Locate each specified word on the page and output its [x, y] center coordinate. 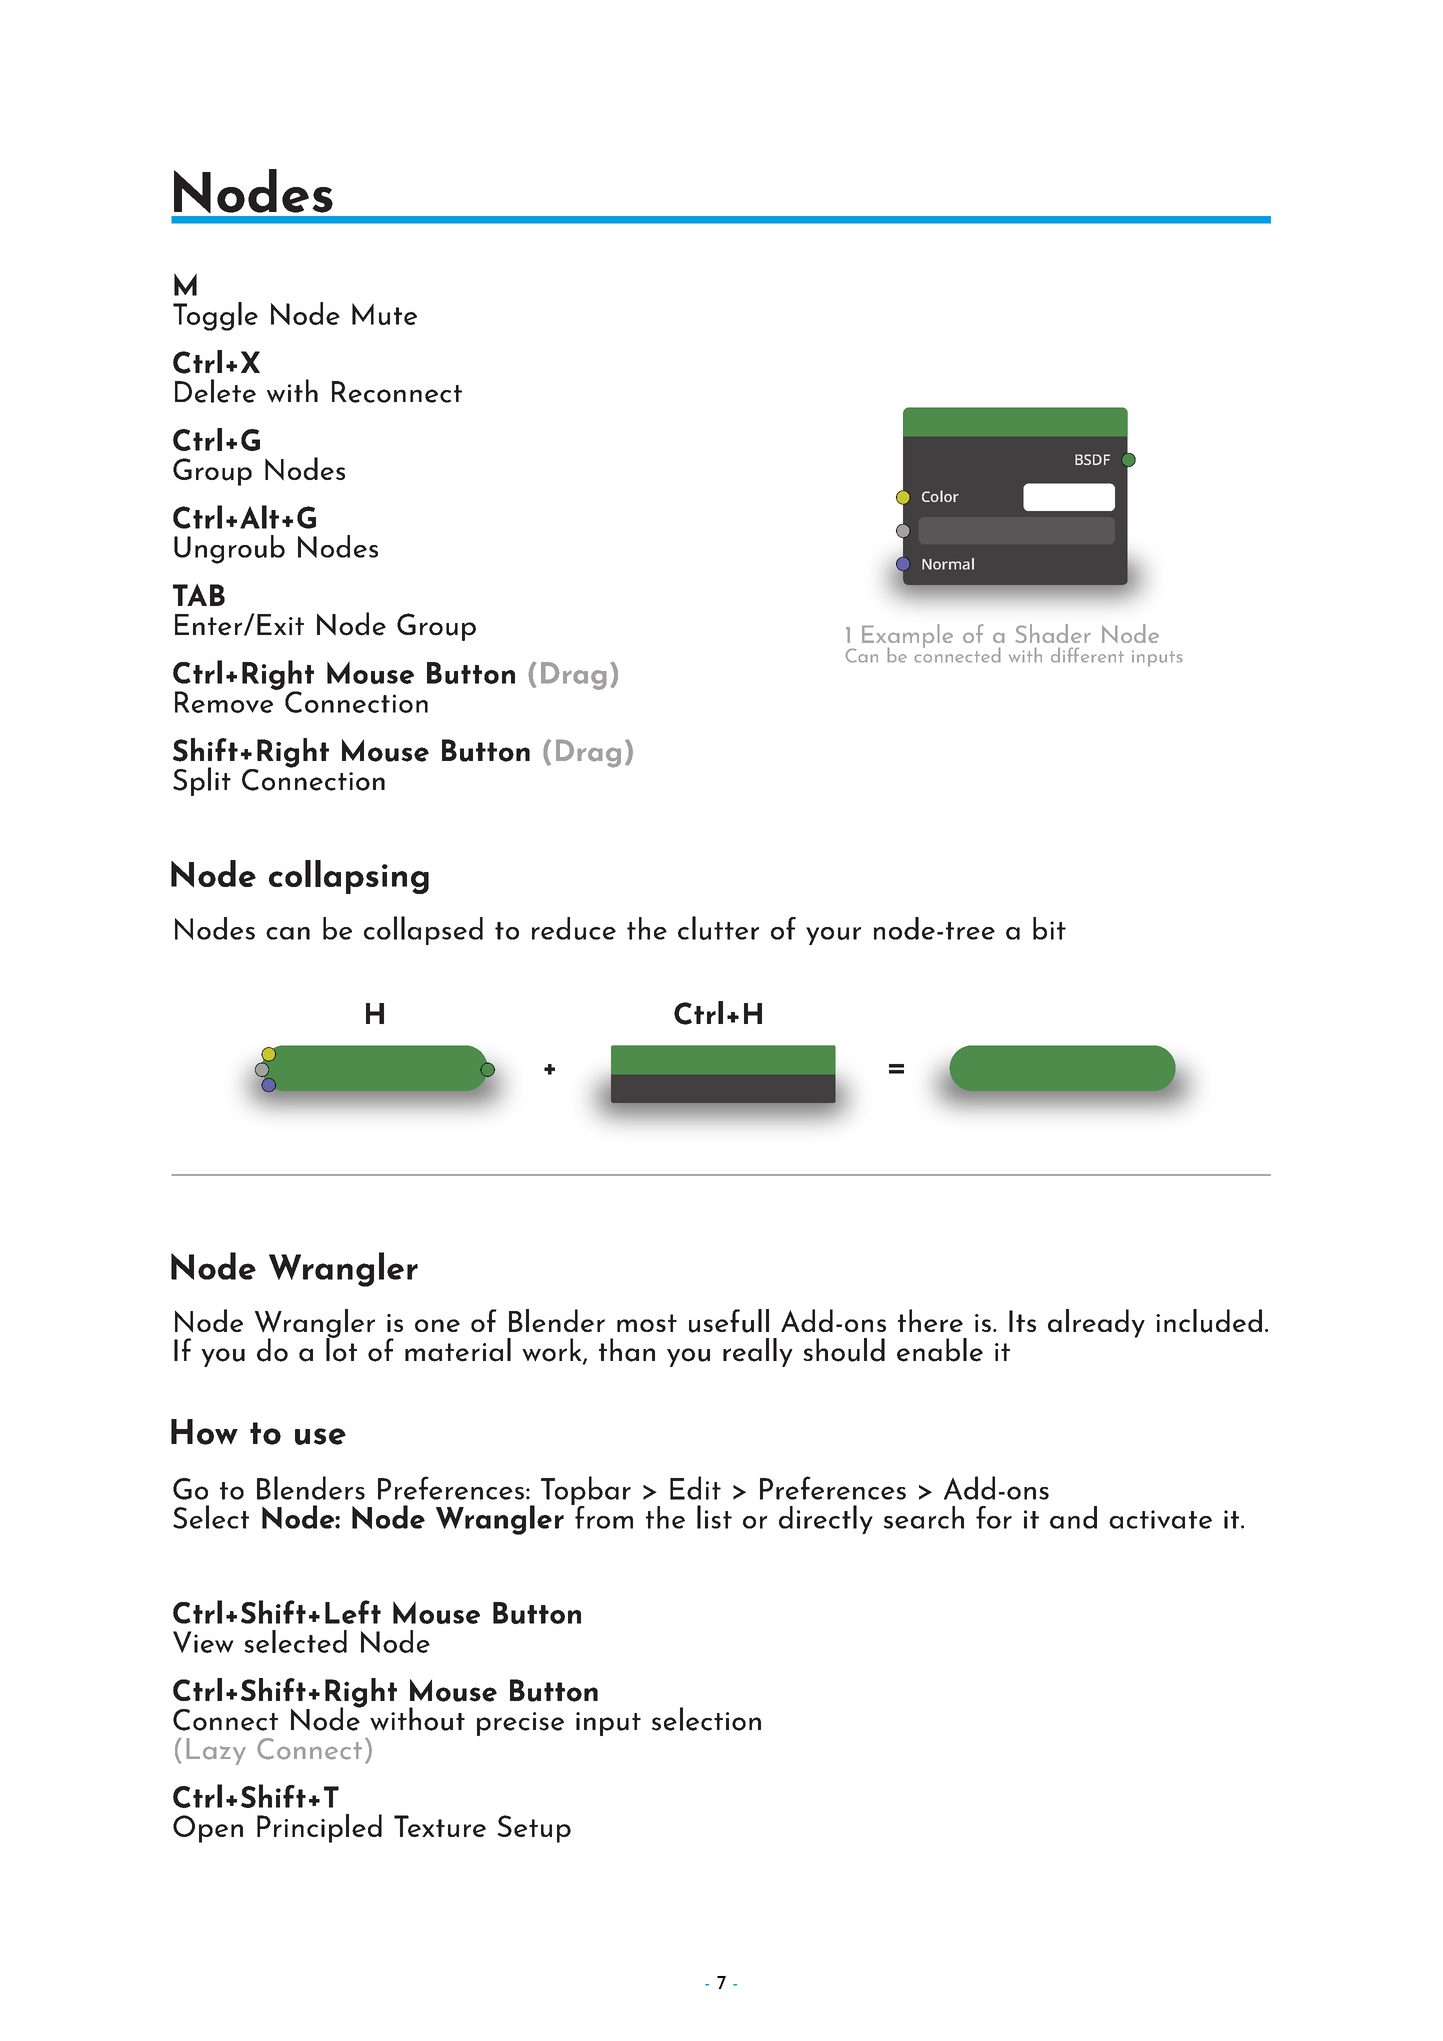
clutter [718, 928]
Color [940, 496]
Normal [948, 564]
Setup [534, 1829]
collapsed [423, 930]
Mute [384, 314]
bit [1049, 928]
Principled [319, 1828]
